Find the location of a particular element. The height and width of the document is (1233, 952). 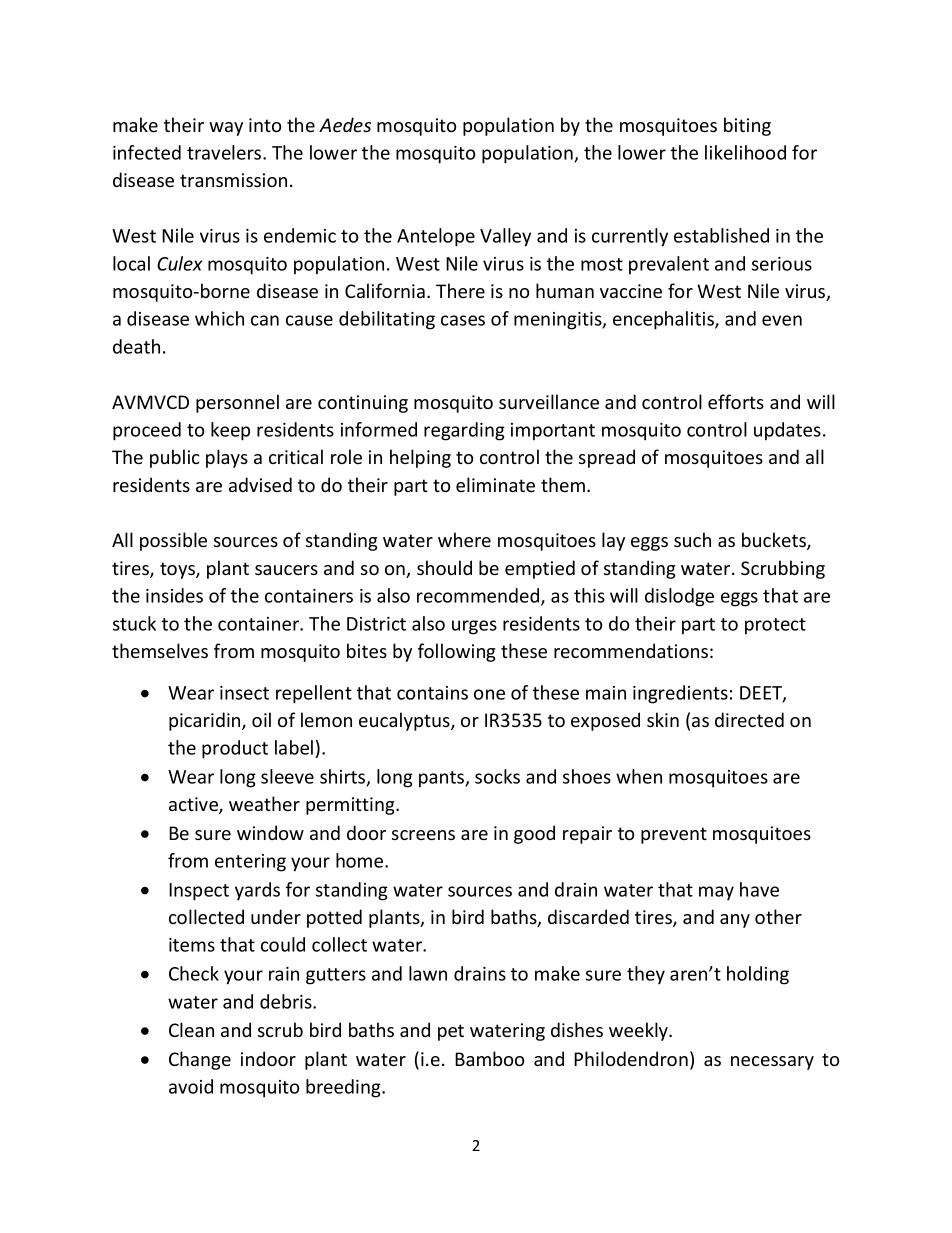

plays is located at coordinates (227, 458).
